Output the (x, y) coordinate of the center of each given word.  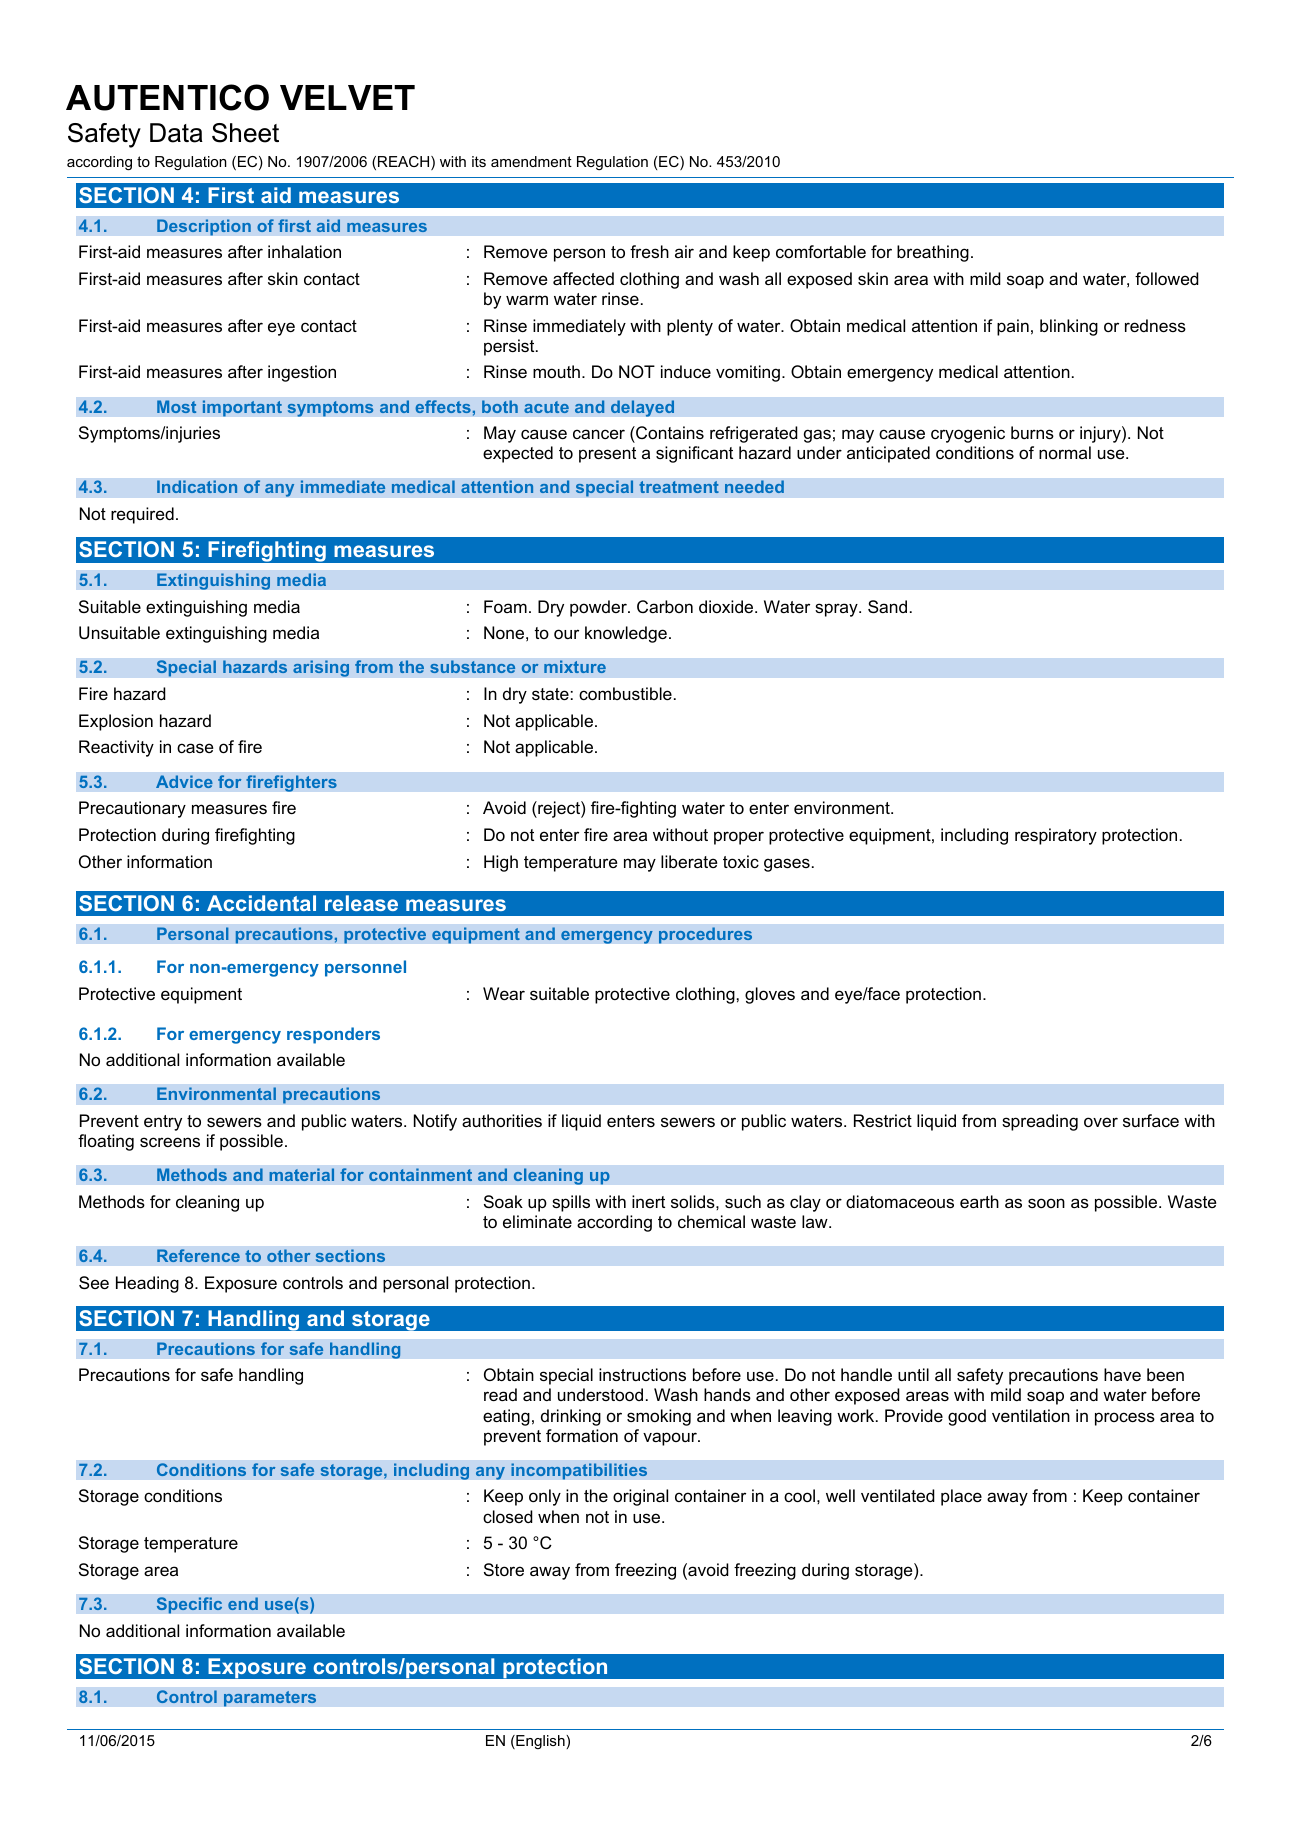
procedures (705, 935)
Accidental (261, 903)
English (540, 1742)
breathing (933, 253)
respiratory (1056, 836)
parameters (270, 1699)
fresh (649, 251)
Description (204, 227)
